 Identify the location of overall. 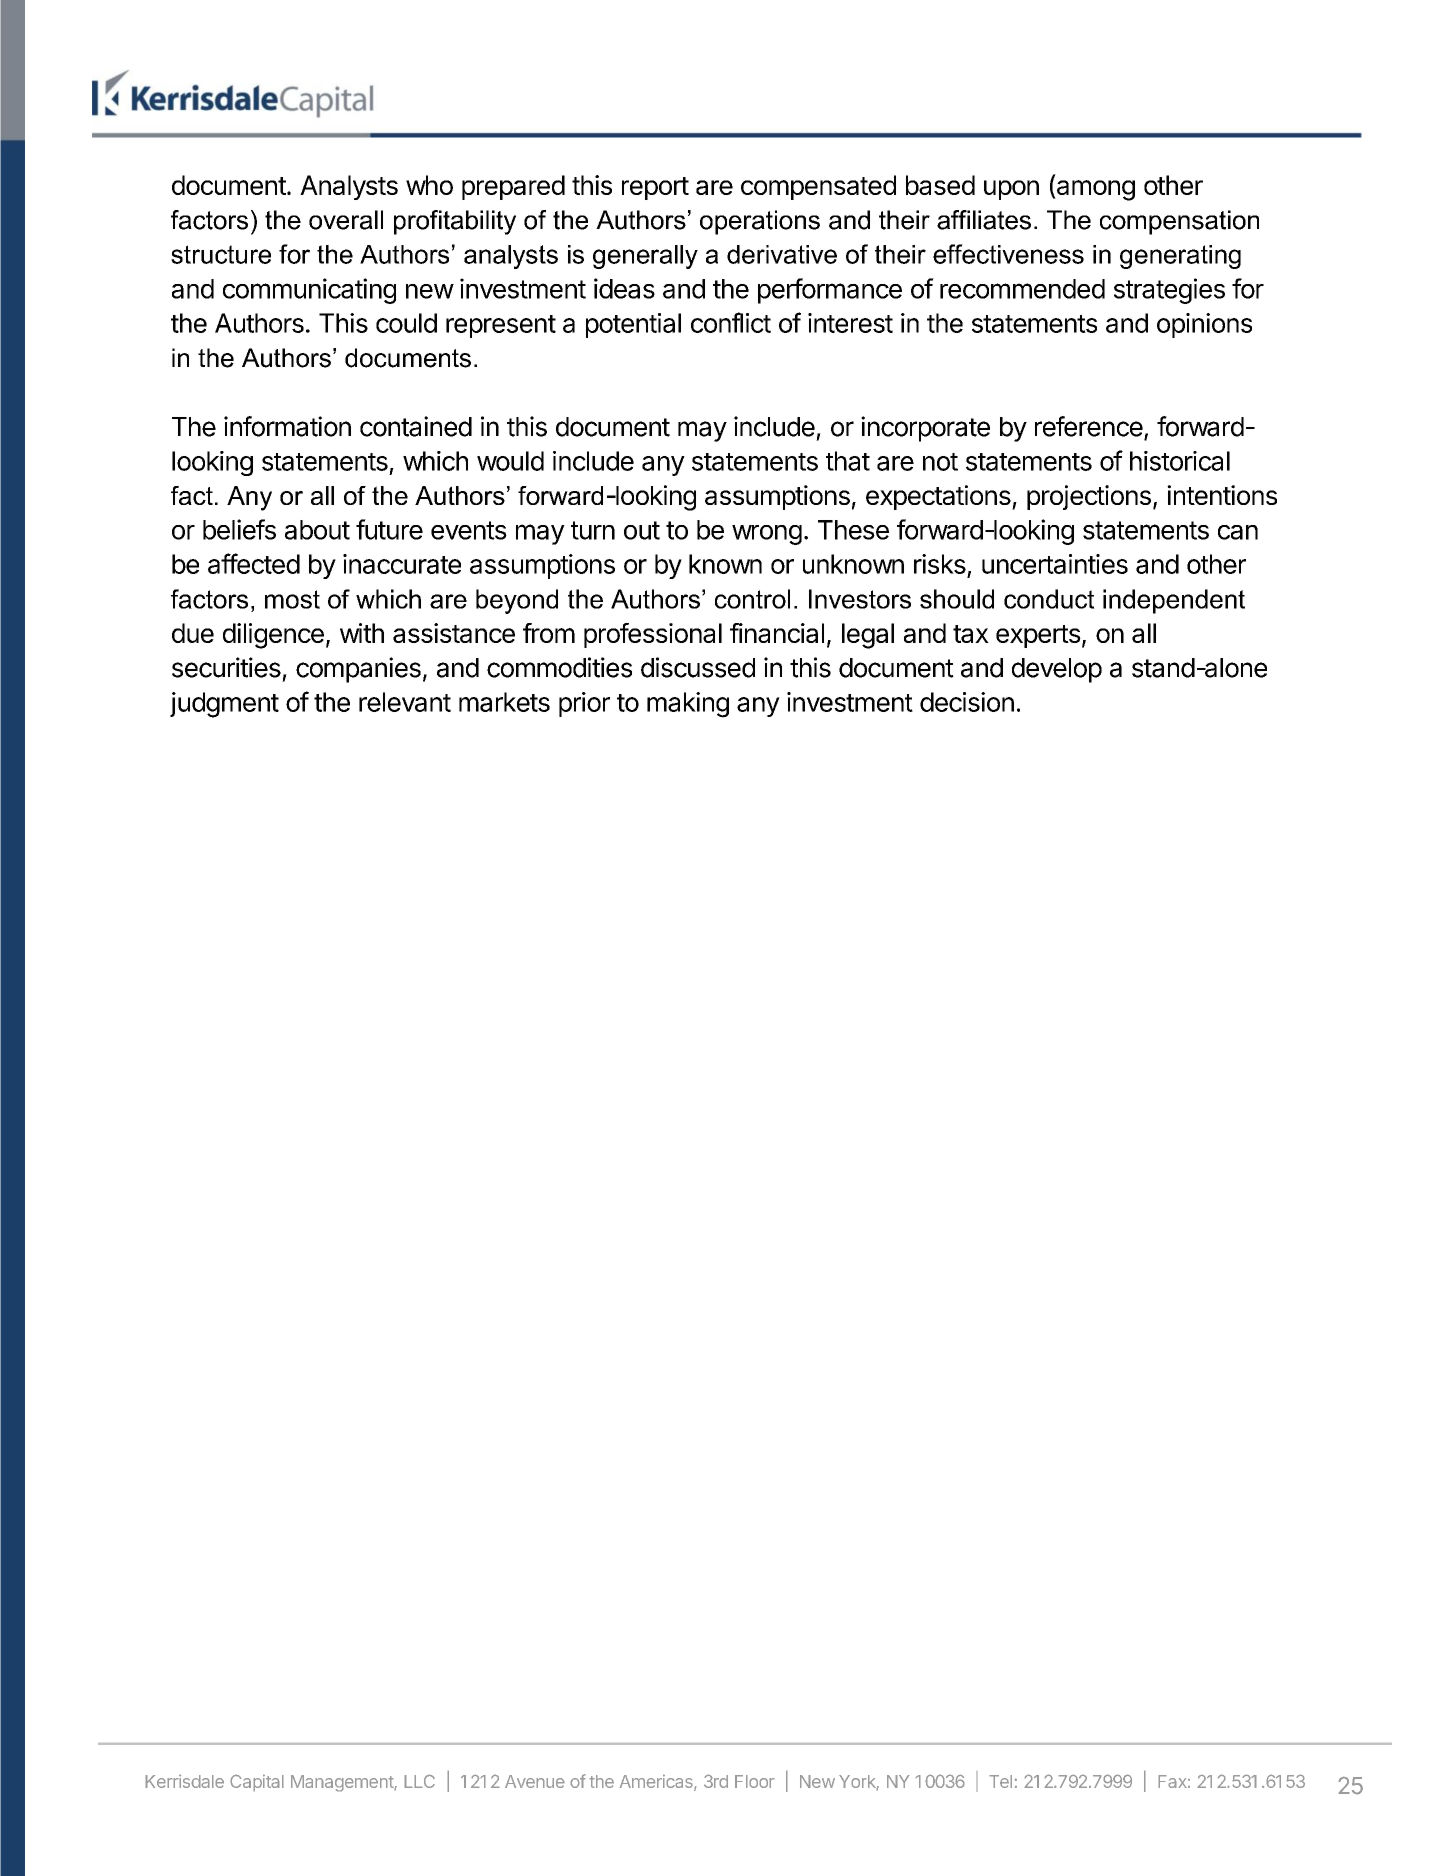
(346, 220).
